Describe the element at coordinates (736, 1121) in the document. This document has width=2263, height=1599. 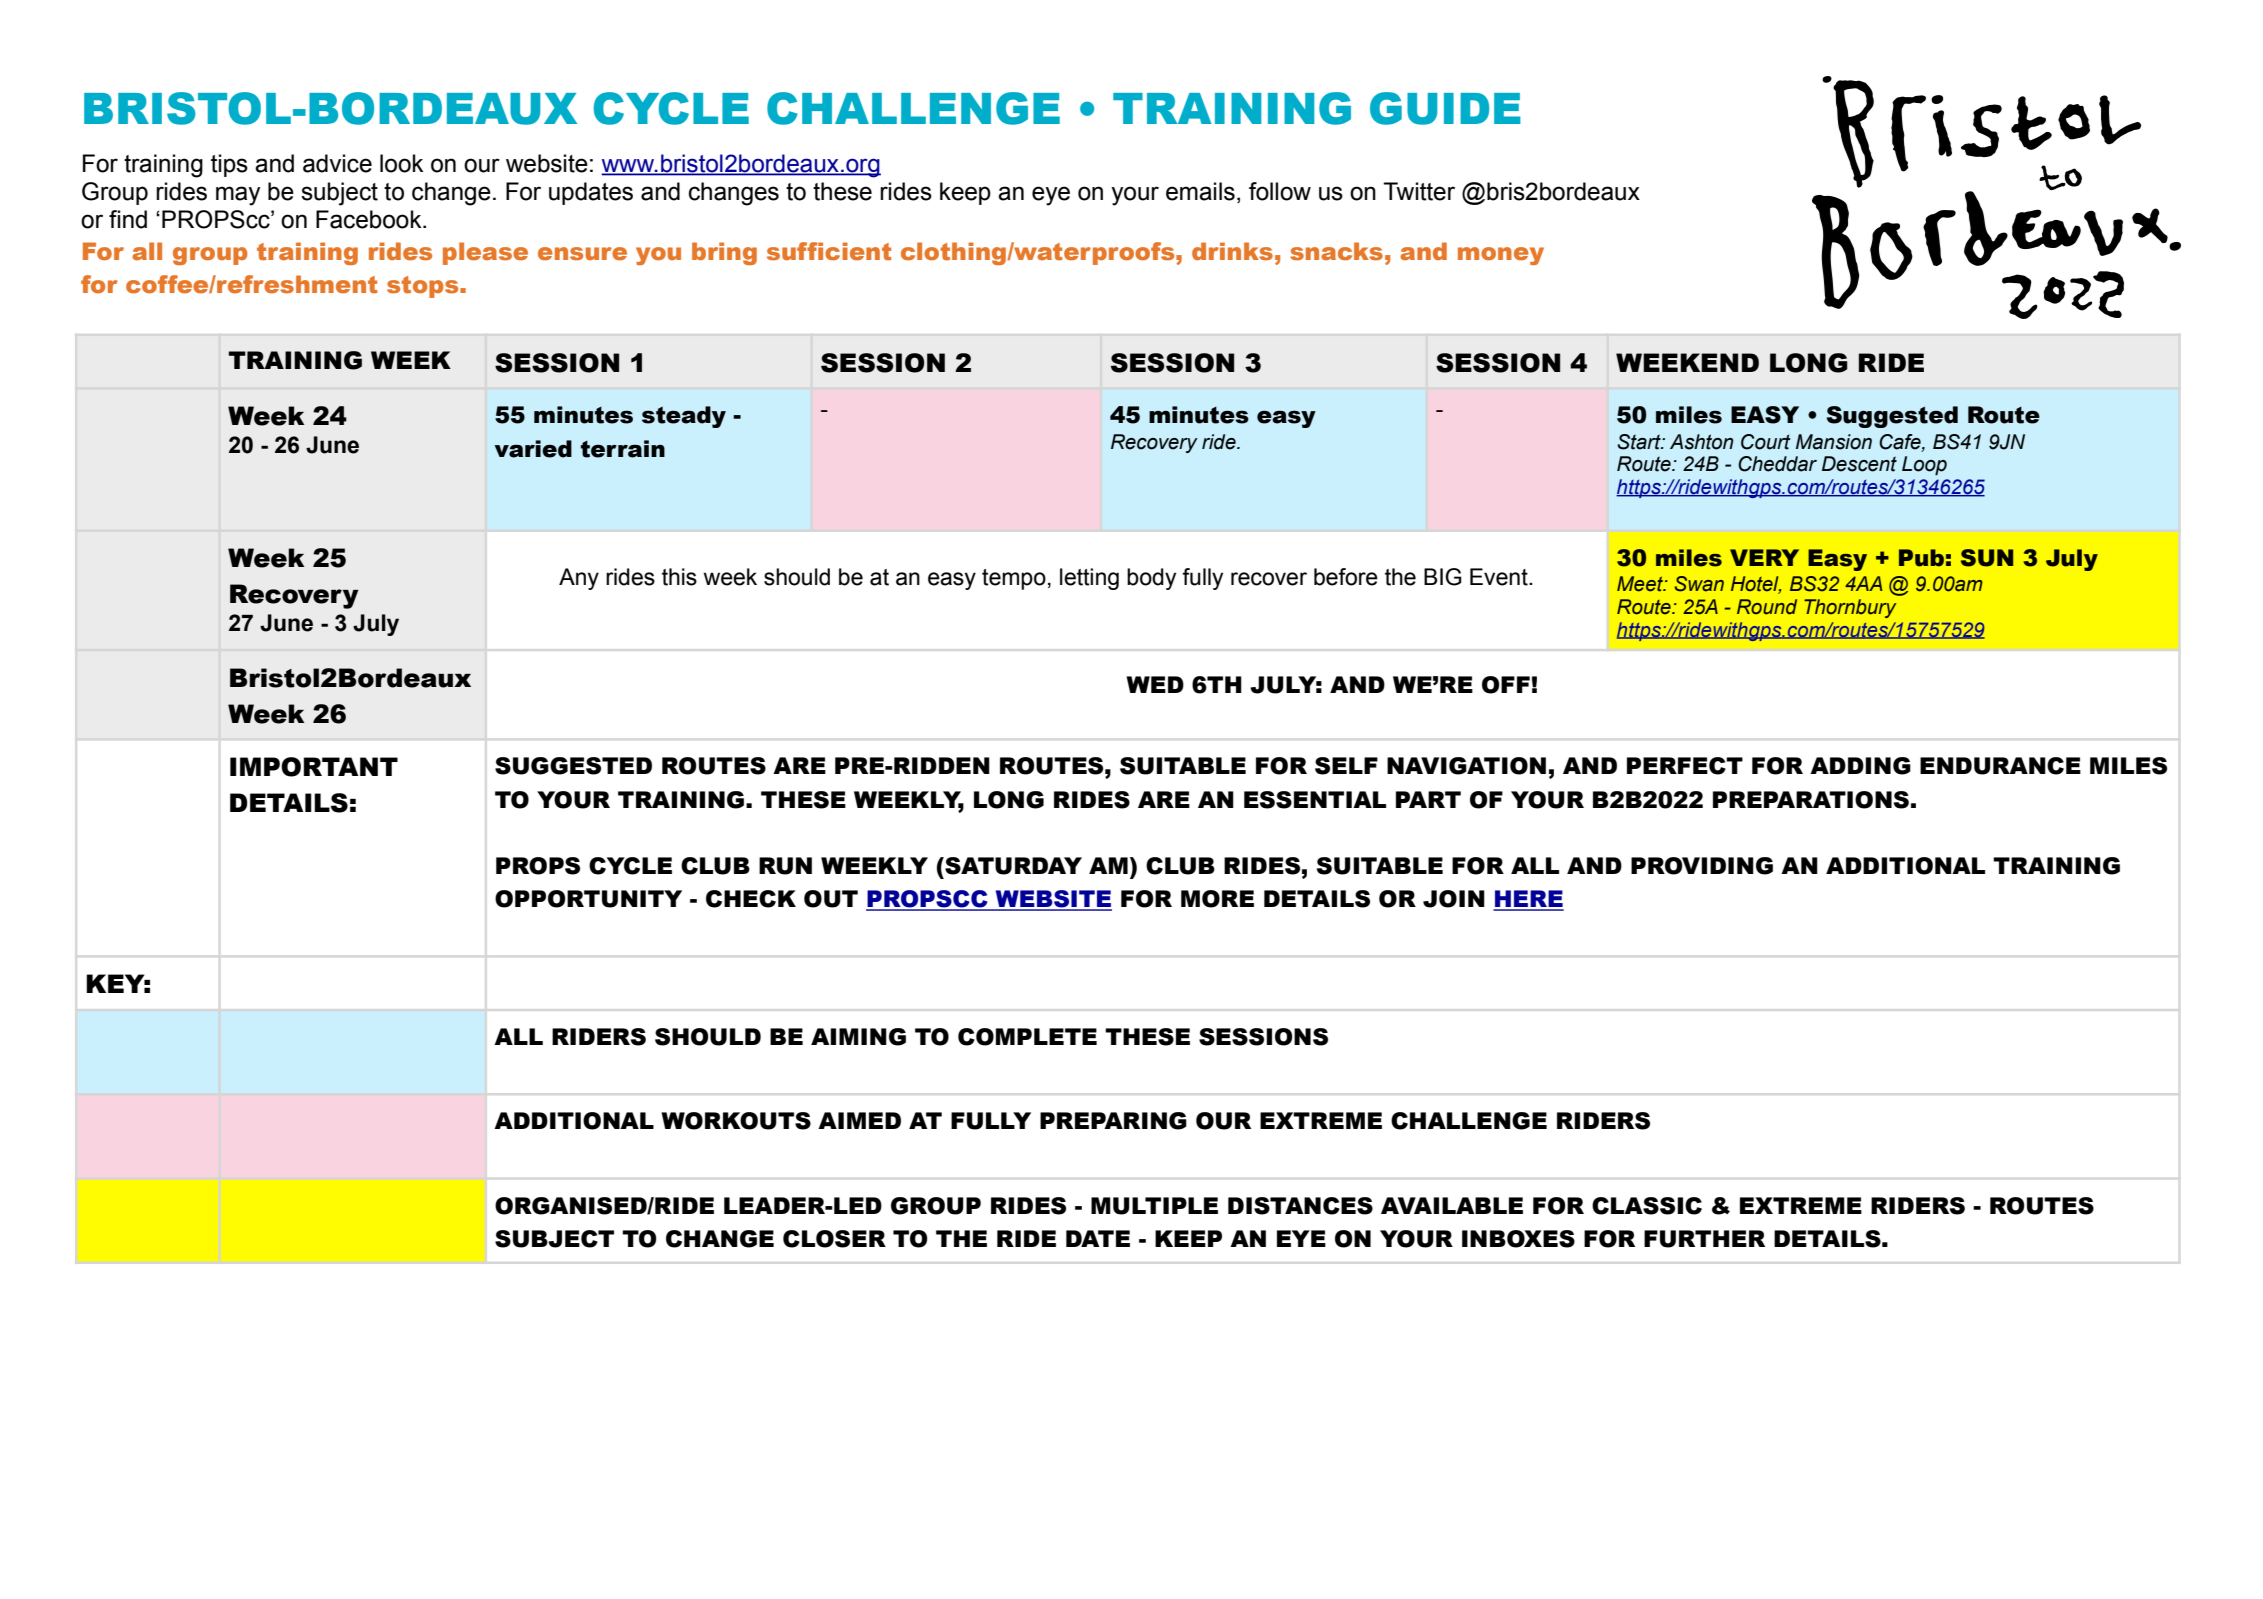
I see `WORKOUTS` at that location.
